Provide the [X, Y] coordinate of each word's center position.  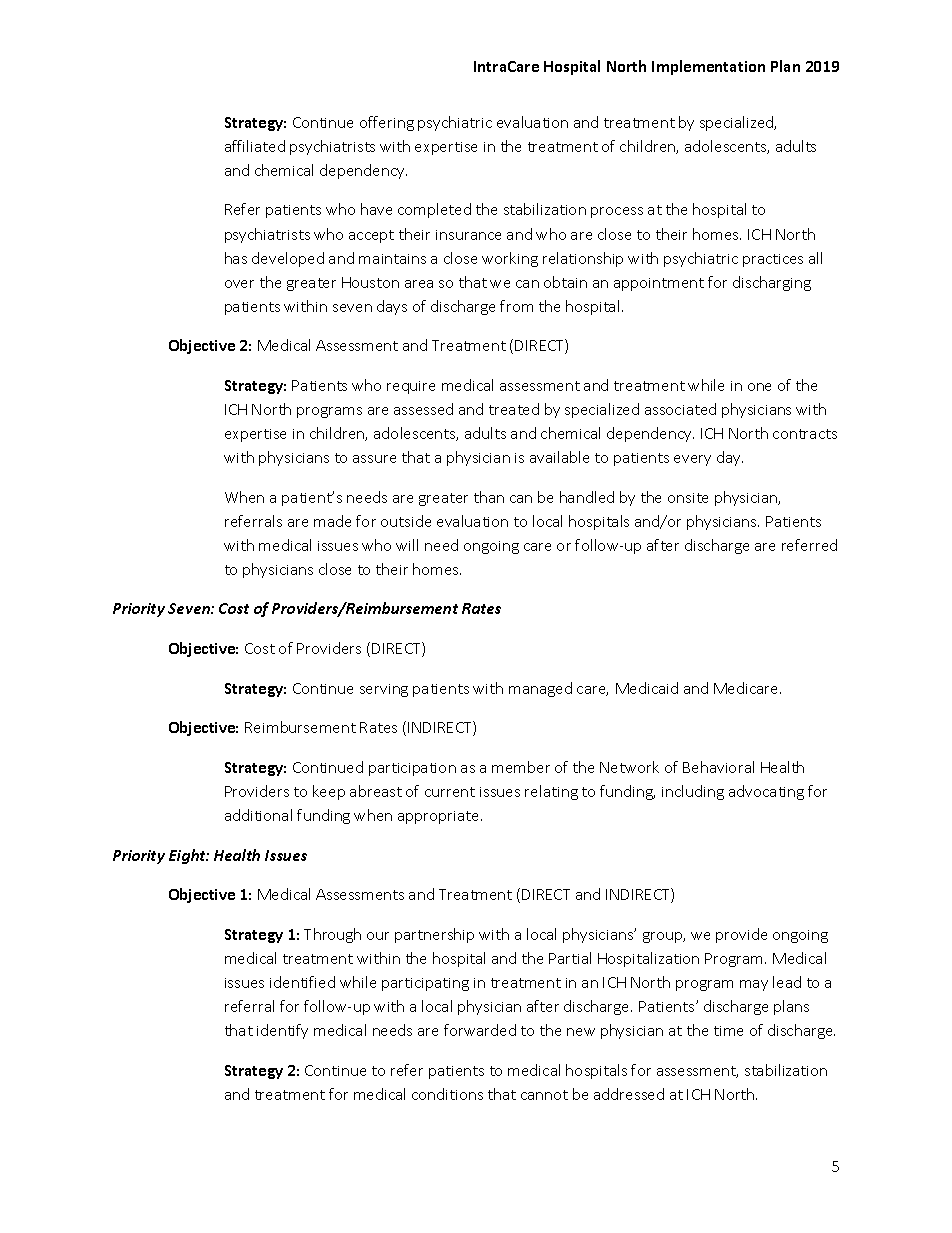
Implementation [708, 67]
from [516, 306]
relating [551, 792]
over [239, 284]
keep [329, 792]
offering [387, 123]
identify [282, 1031]
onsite [688, 498]
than [489, 497]
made [332, 521]
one [759, 387]
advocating [766, 792]
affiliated [255, 146]
